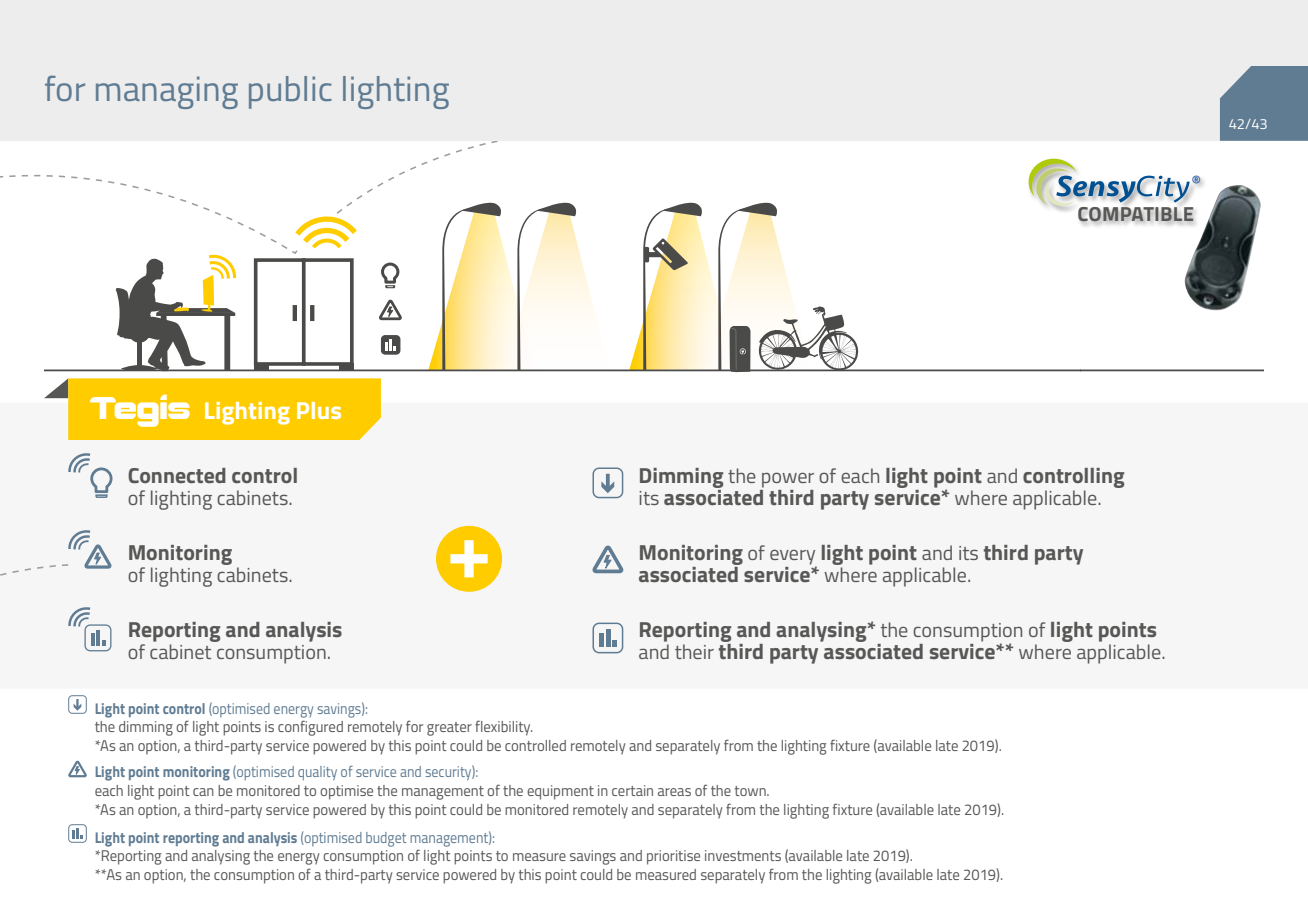 The image size is (1308, 924). What do you see at coordinates (694, 651) in the page?
I see `their` at bounding box center [694, 651].
